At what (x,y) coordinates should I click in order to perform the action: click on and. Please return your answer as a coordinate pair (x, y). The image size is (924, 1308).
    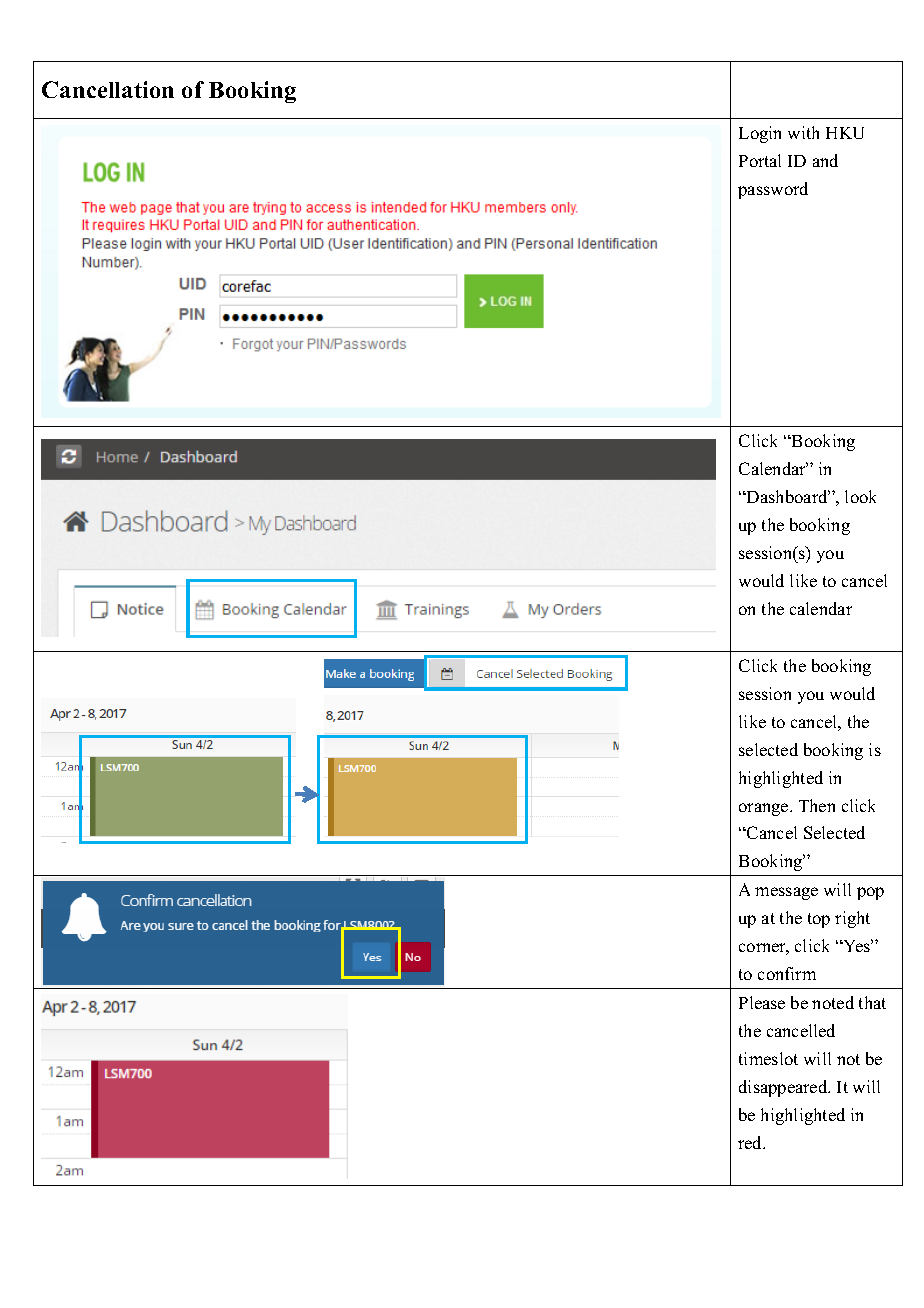
    Looking at the image, I should click on (825, 160).
